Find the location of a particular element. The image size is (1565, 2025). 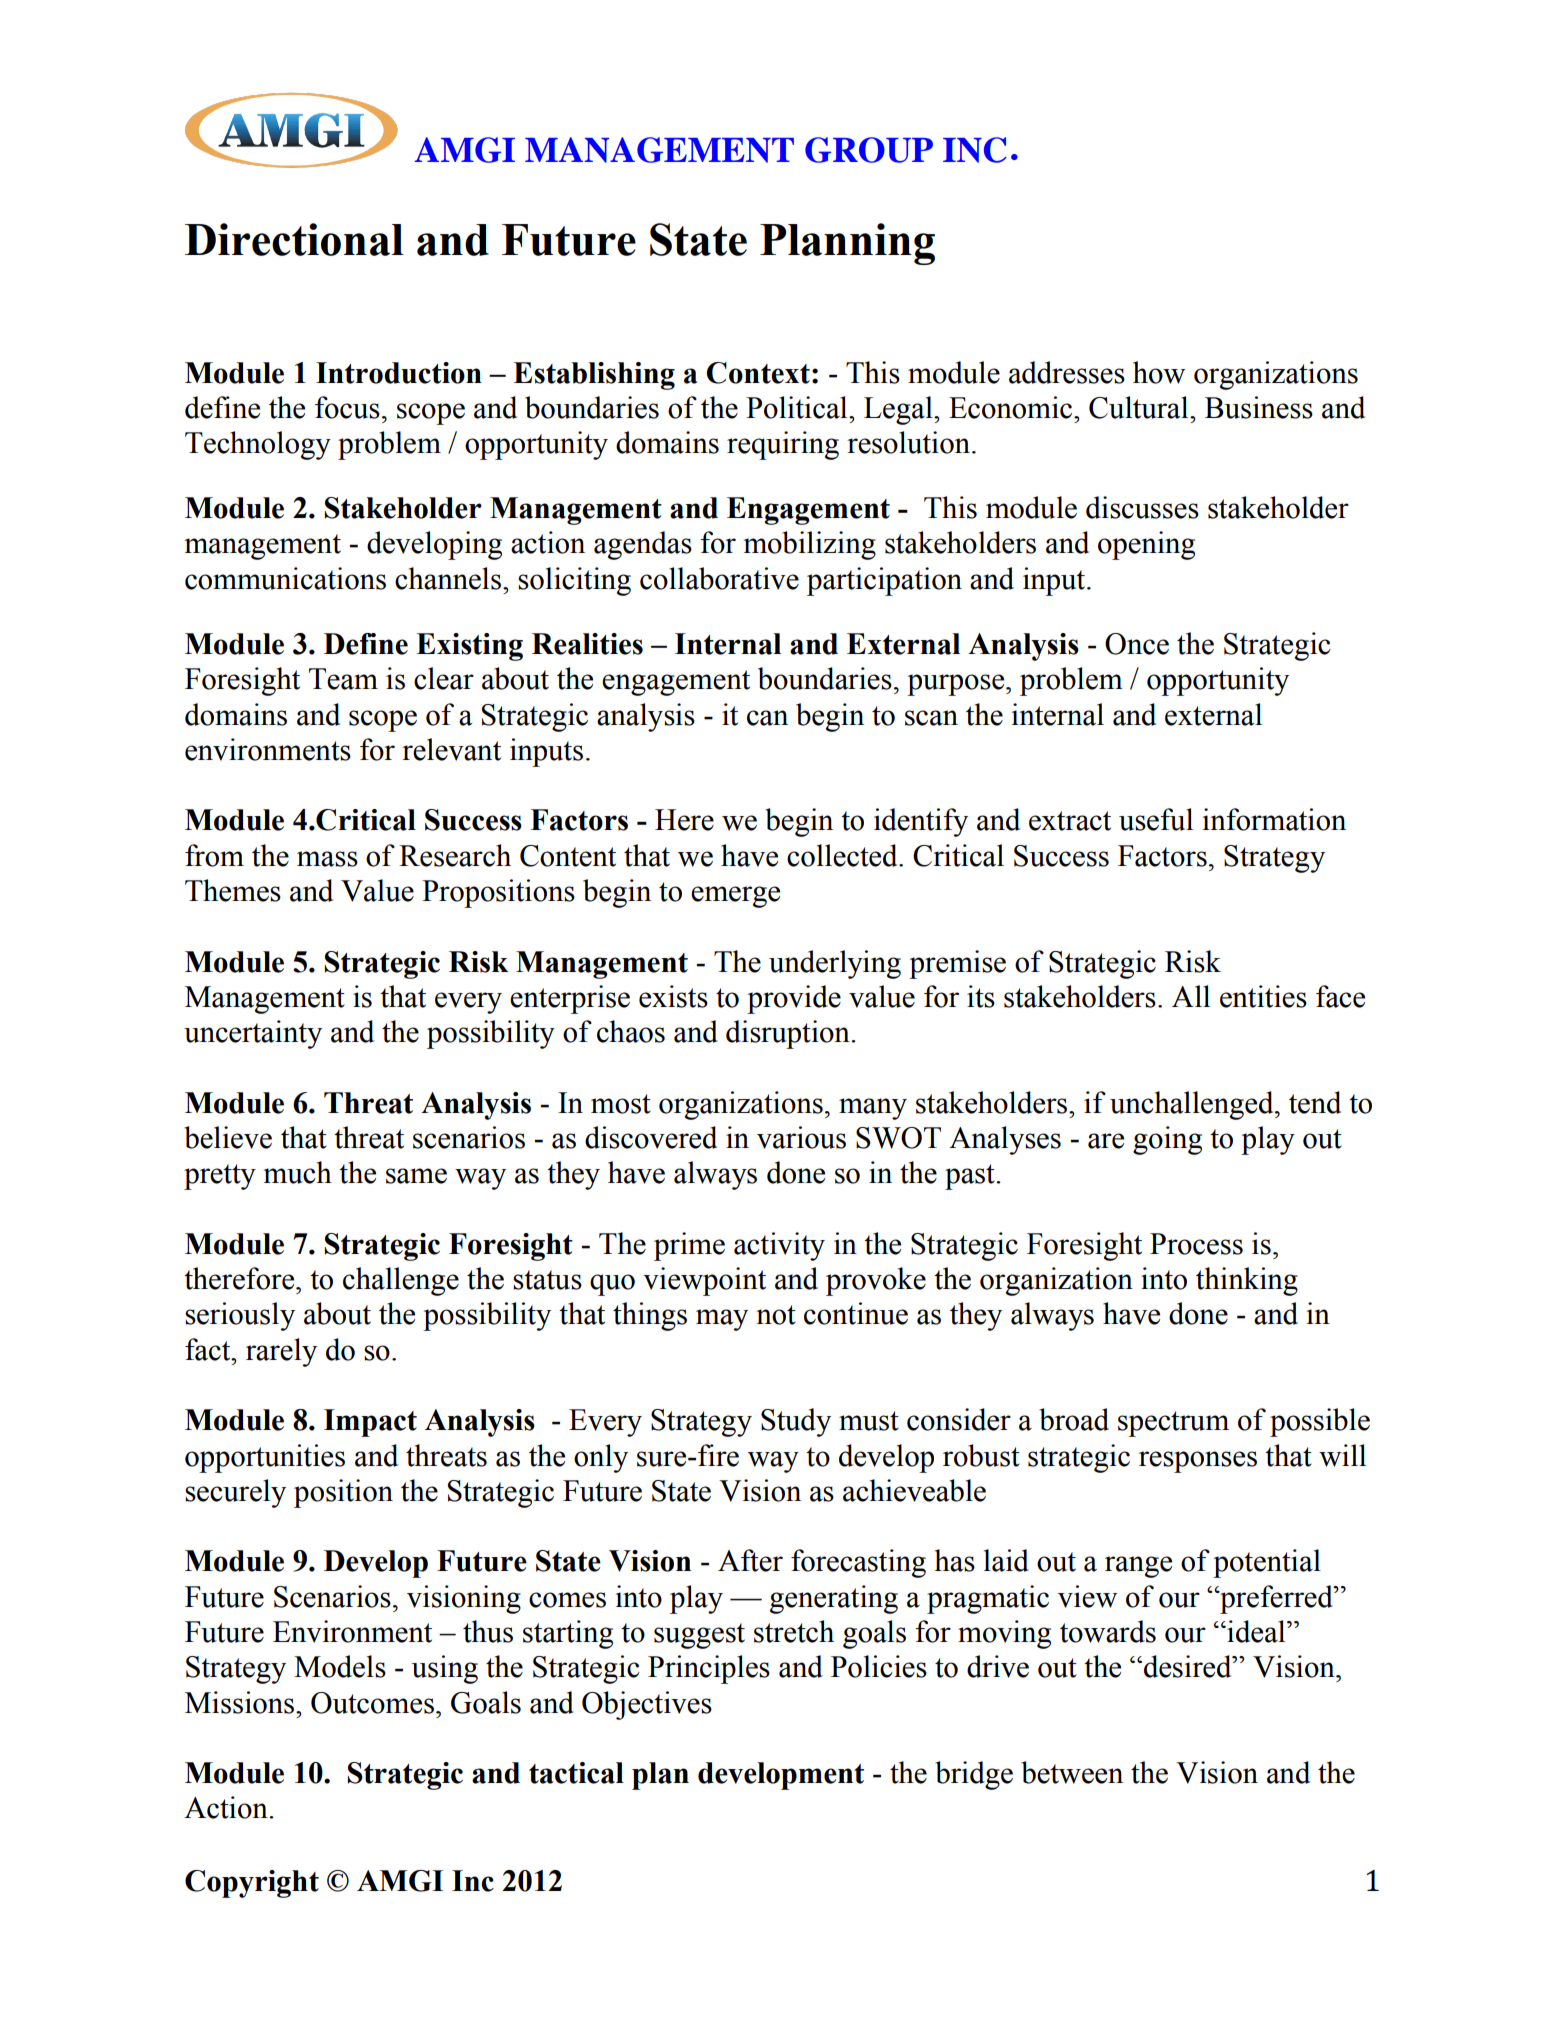

communications is located at coordinates (285, 578).
